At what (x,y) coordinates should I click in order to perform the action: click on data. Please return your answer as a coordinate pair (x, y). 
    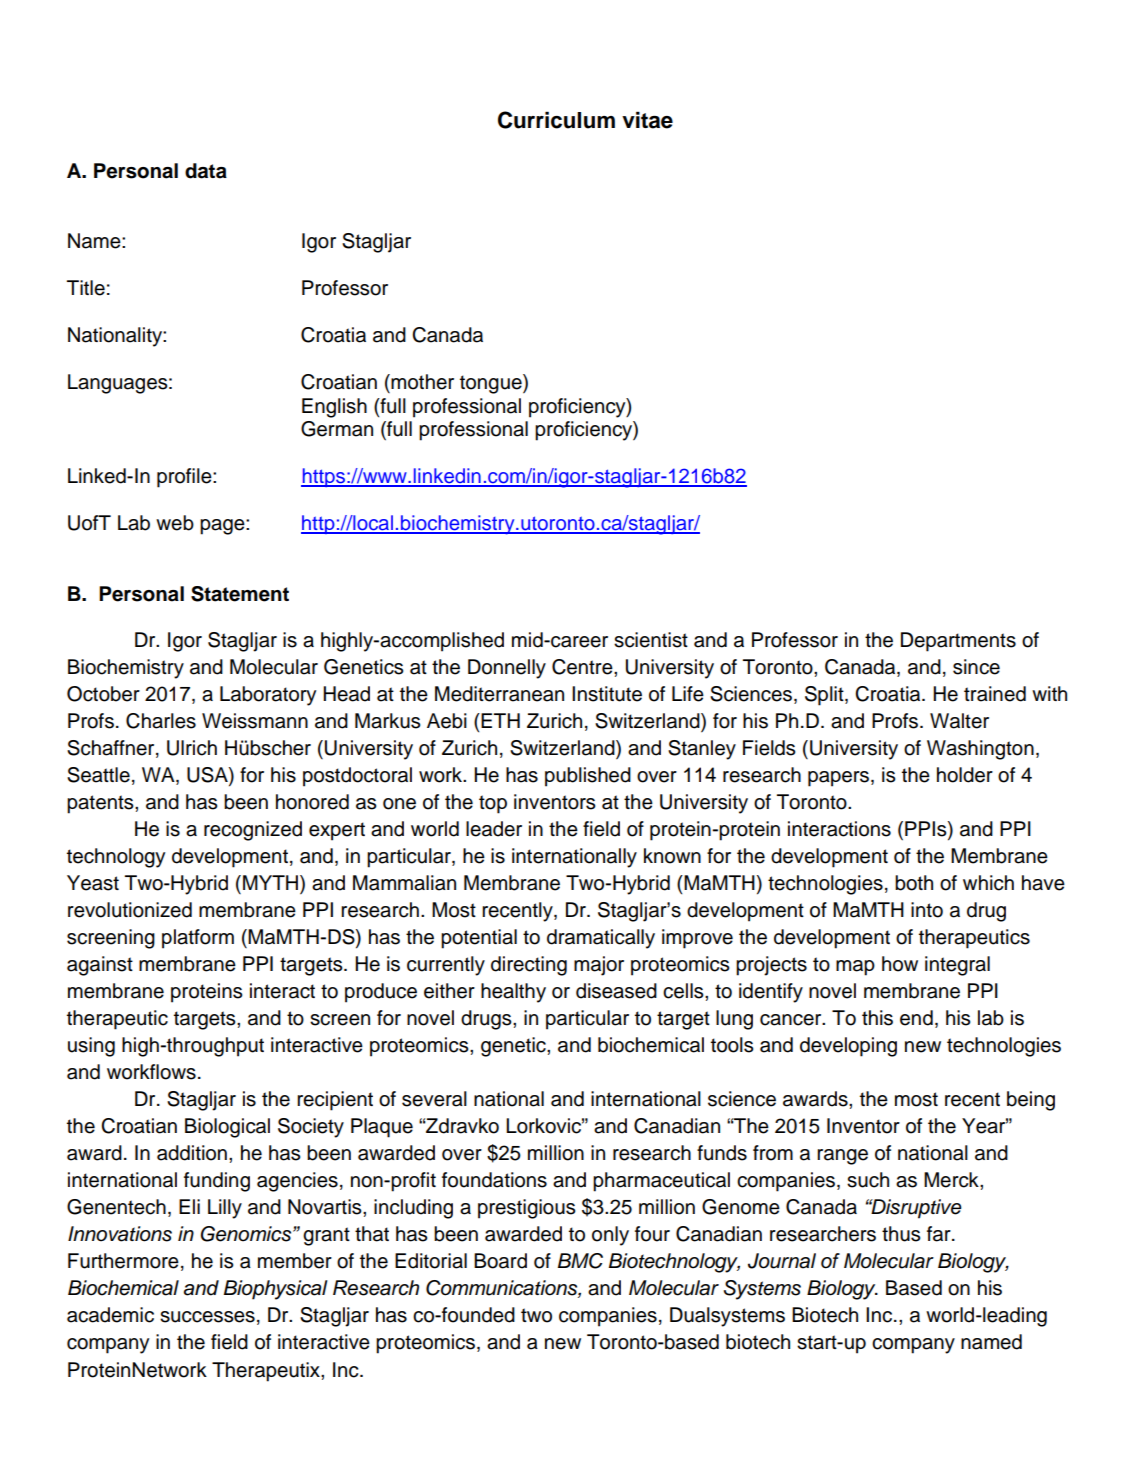
    Looking at the image, I should click on (206, 171).
